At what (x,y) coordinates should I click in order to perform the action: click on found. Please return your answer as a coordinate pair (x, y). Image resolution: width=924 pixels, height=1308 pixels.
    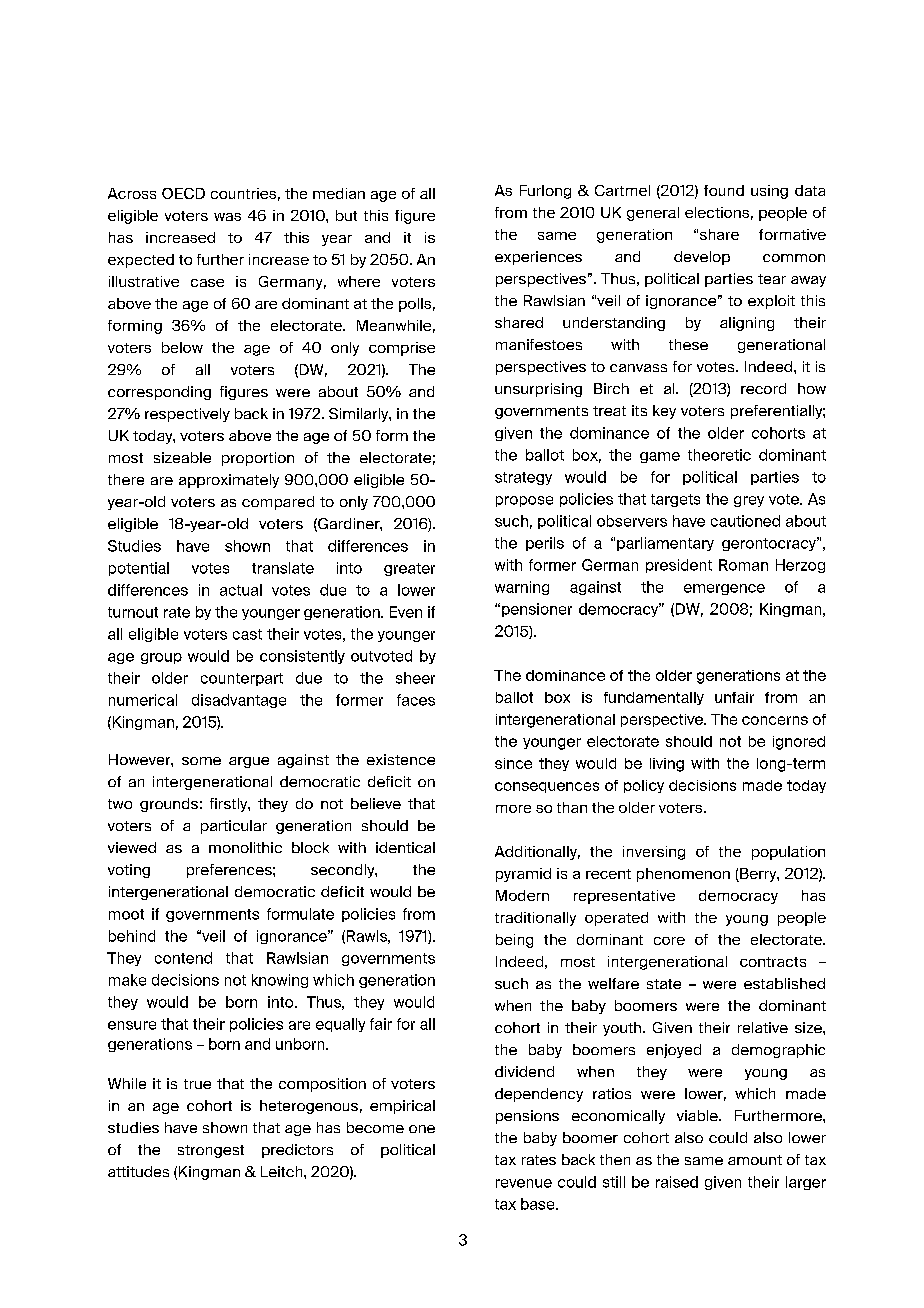
    Looking at the image, I should click on (724, 190).
